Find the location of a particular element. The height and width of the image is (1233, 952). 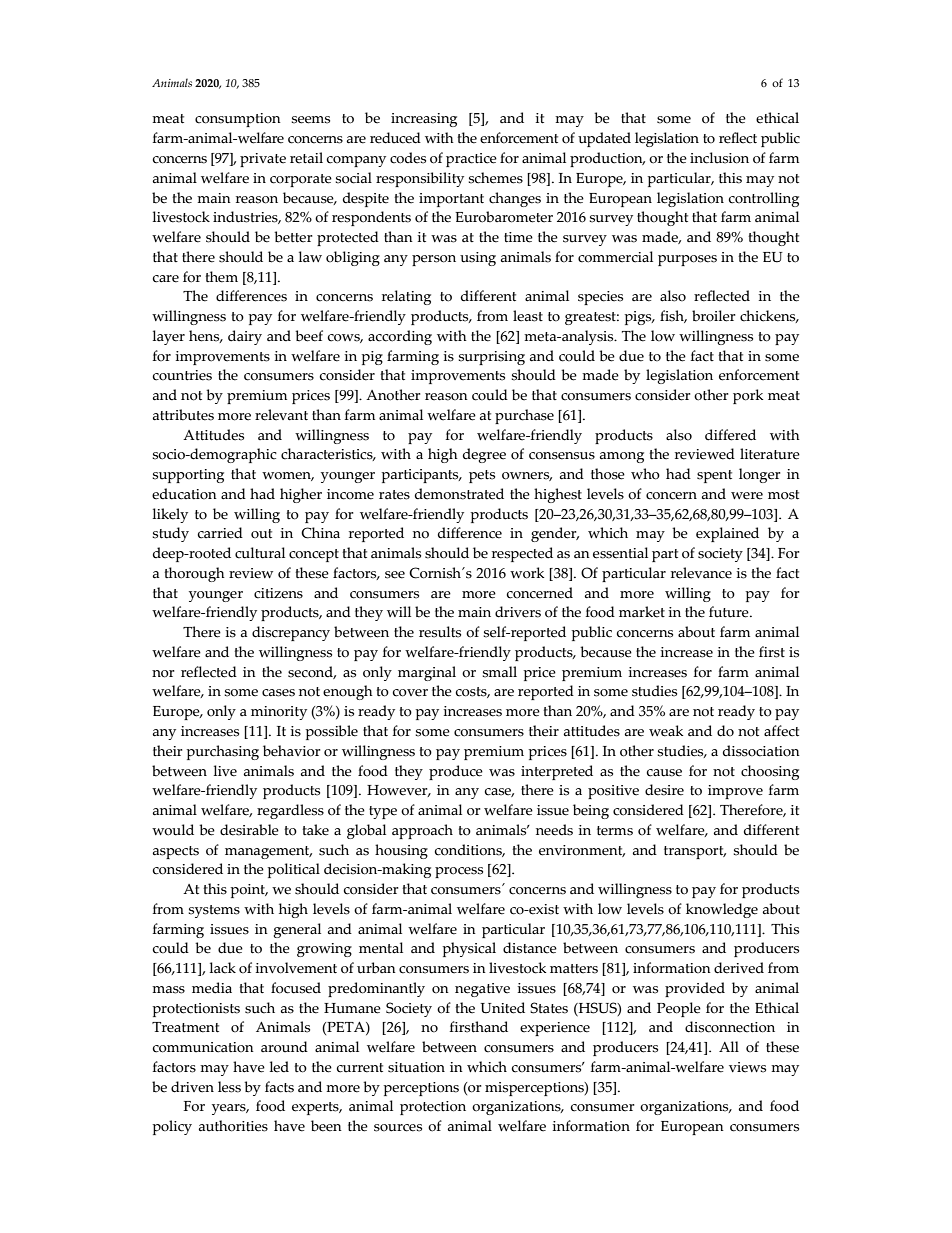

approach is located at coordinates (422, 831).
